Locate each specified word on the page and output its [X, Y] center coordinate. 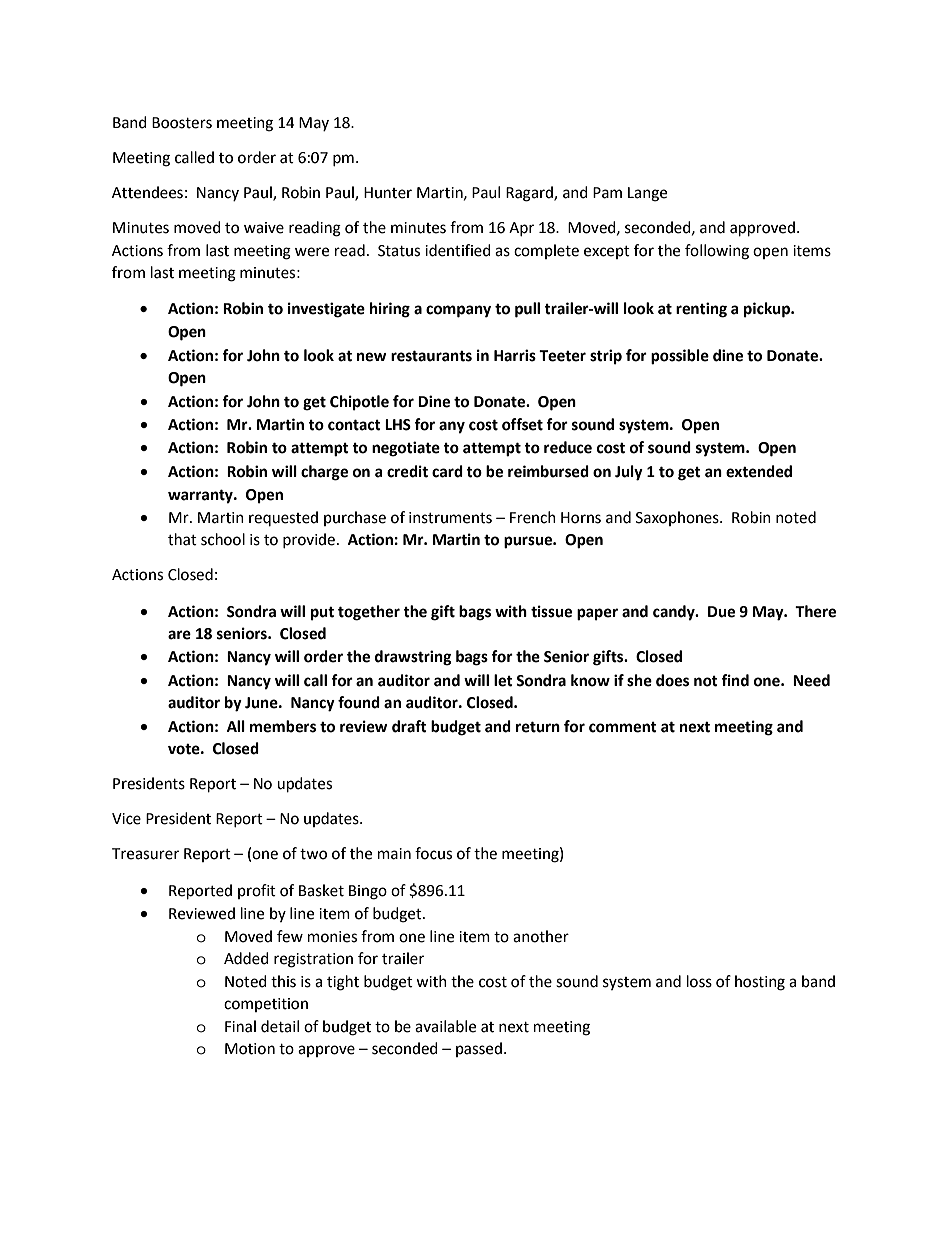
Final [240, 1026]
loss [699, 981]
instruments [450, 518]
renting [701, 310]
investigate [326, 310]
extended [759, 471]
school [223, 539]
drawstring [413, 658]
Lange [647, 194]
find [735, 680]
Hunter [388, 193]
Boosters [182, 123]
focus [433, 853]
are [179, 635]
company [458, 311]
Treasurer [145, 854]
